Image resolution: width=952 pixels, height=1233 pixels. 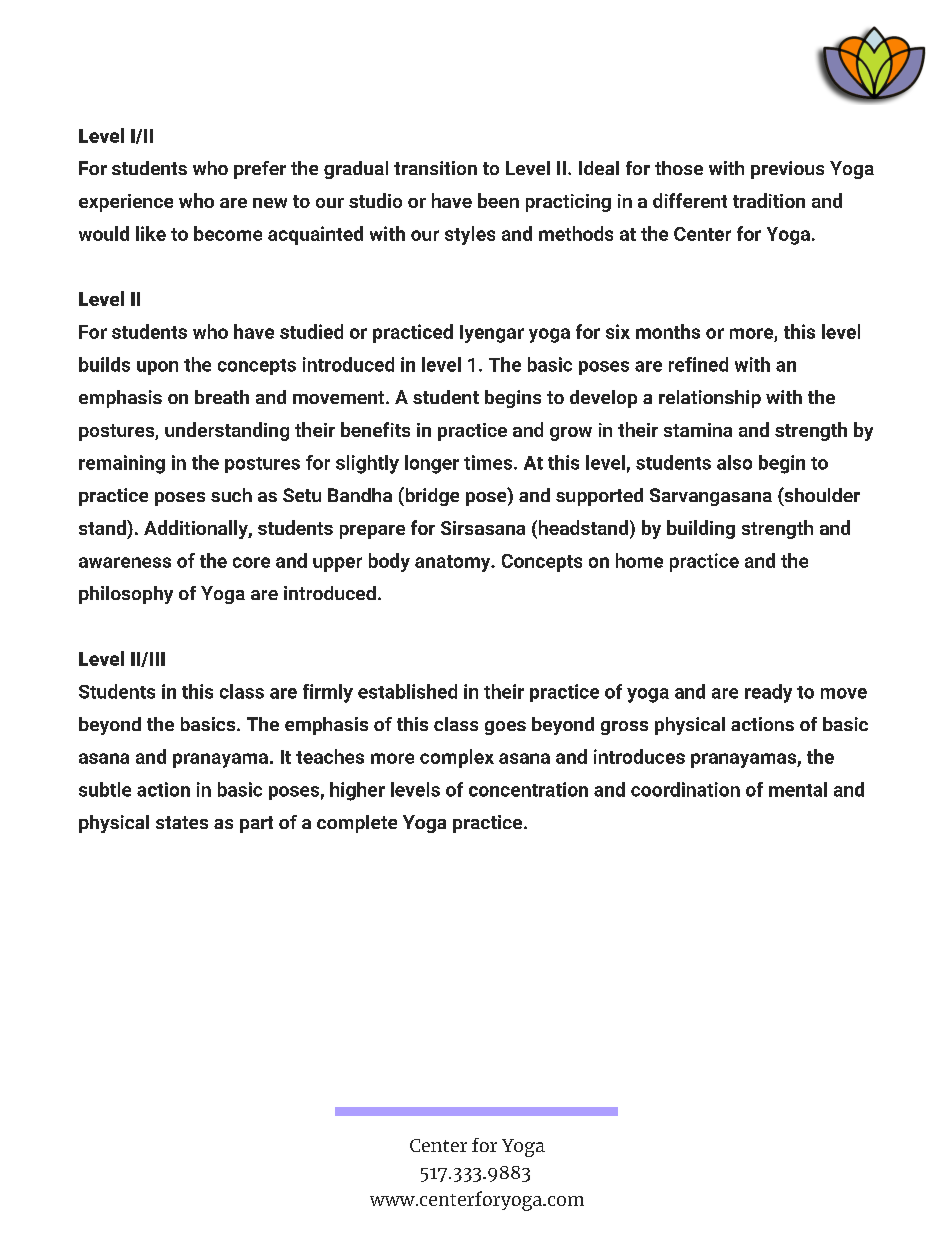 I want to click on established, so click(x=407, y=691).
